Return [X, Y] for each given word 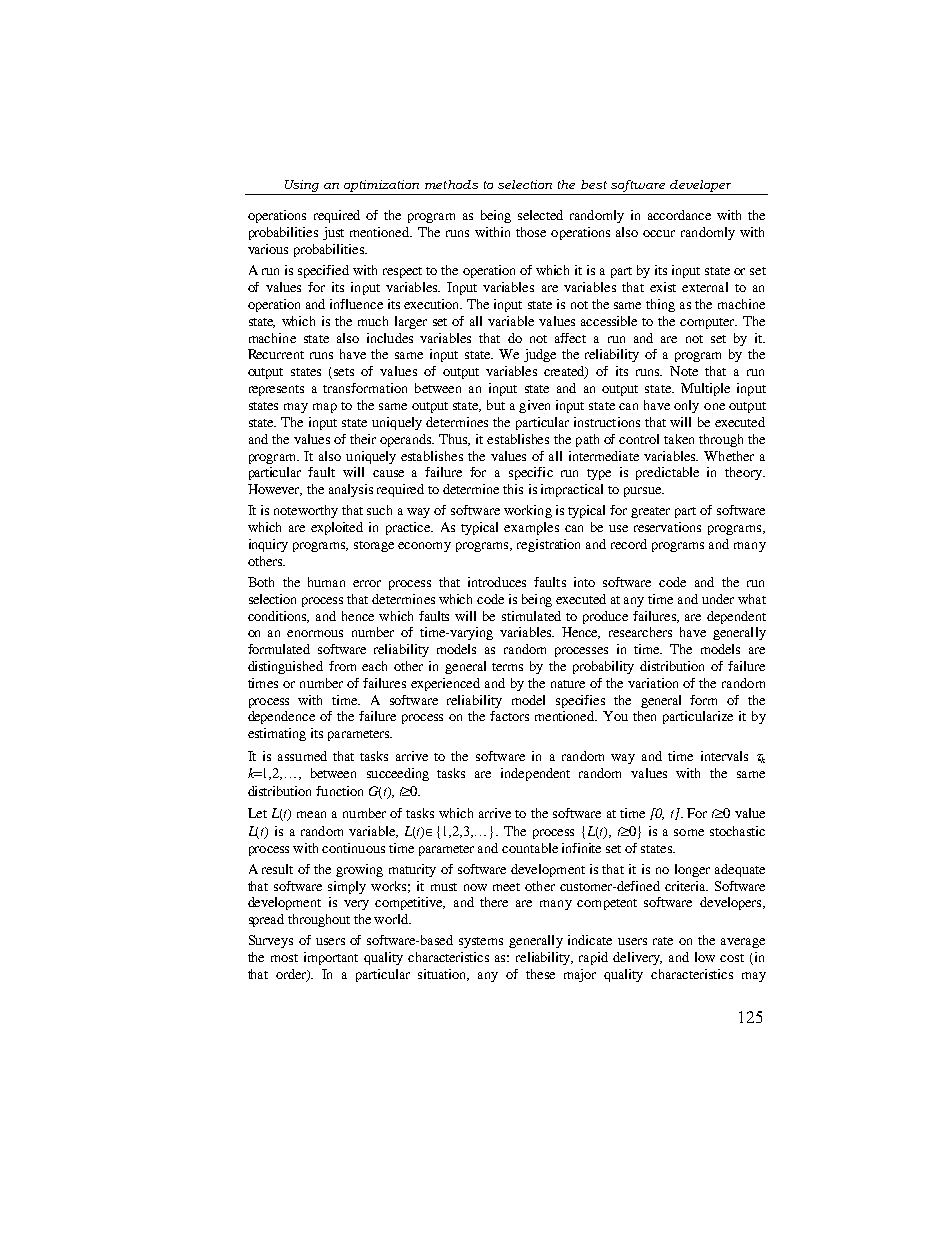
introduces [497, 582]
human [326, 582]
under [718, 599]
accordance [679, 215]
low [705, 957]
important [331, 958]
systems [481, 942]
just [333, 233]
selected [540, 215]
